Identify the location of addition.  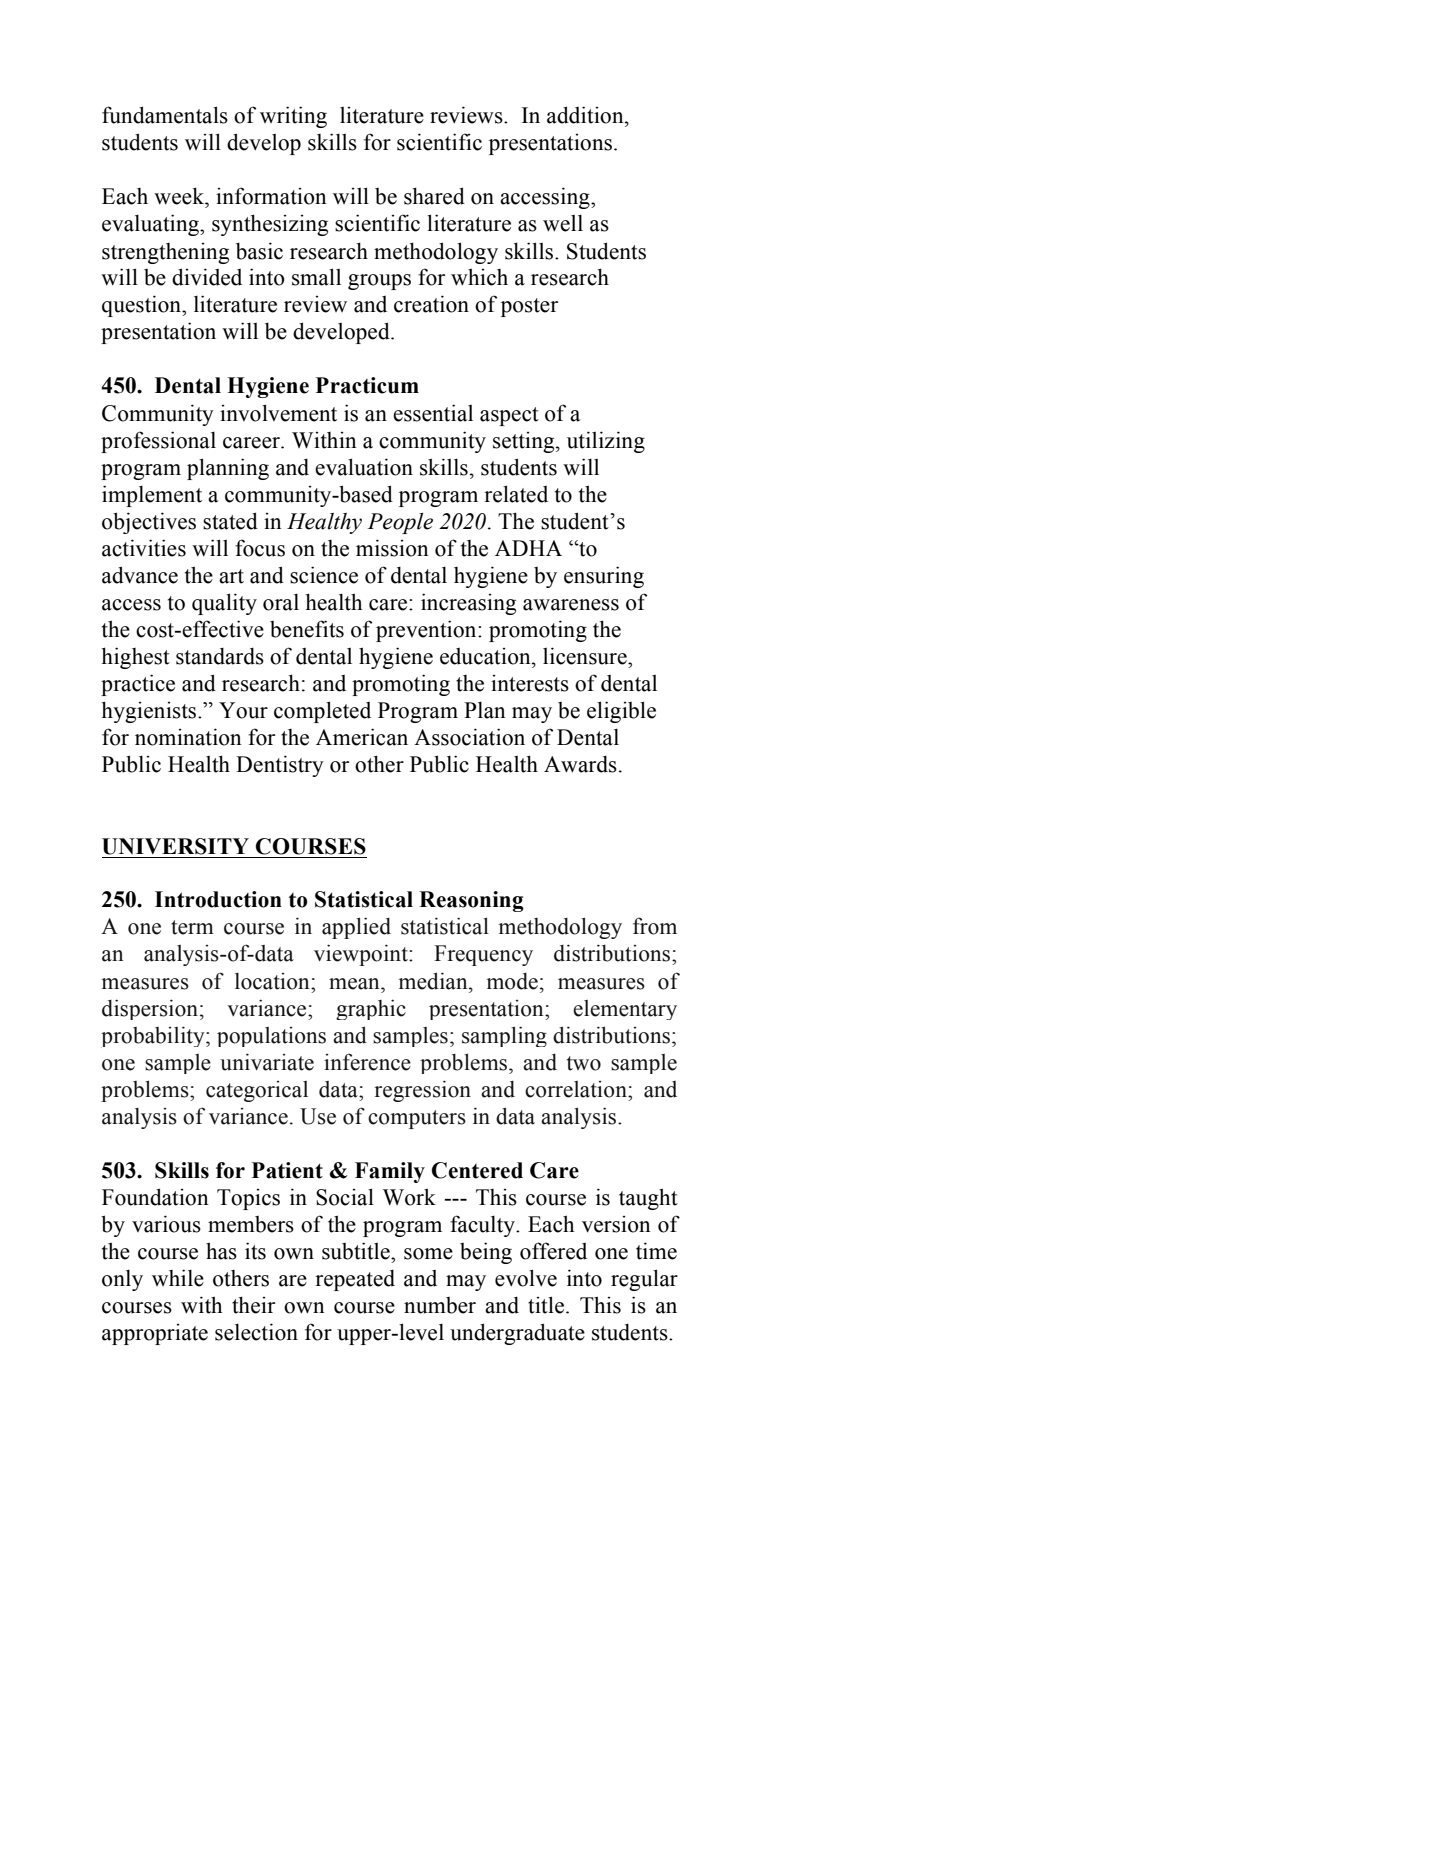
(586, 115).
